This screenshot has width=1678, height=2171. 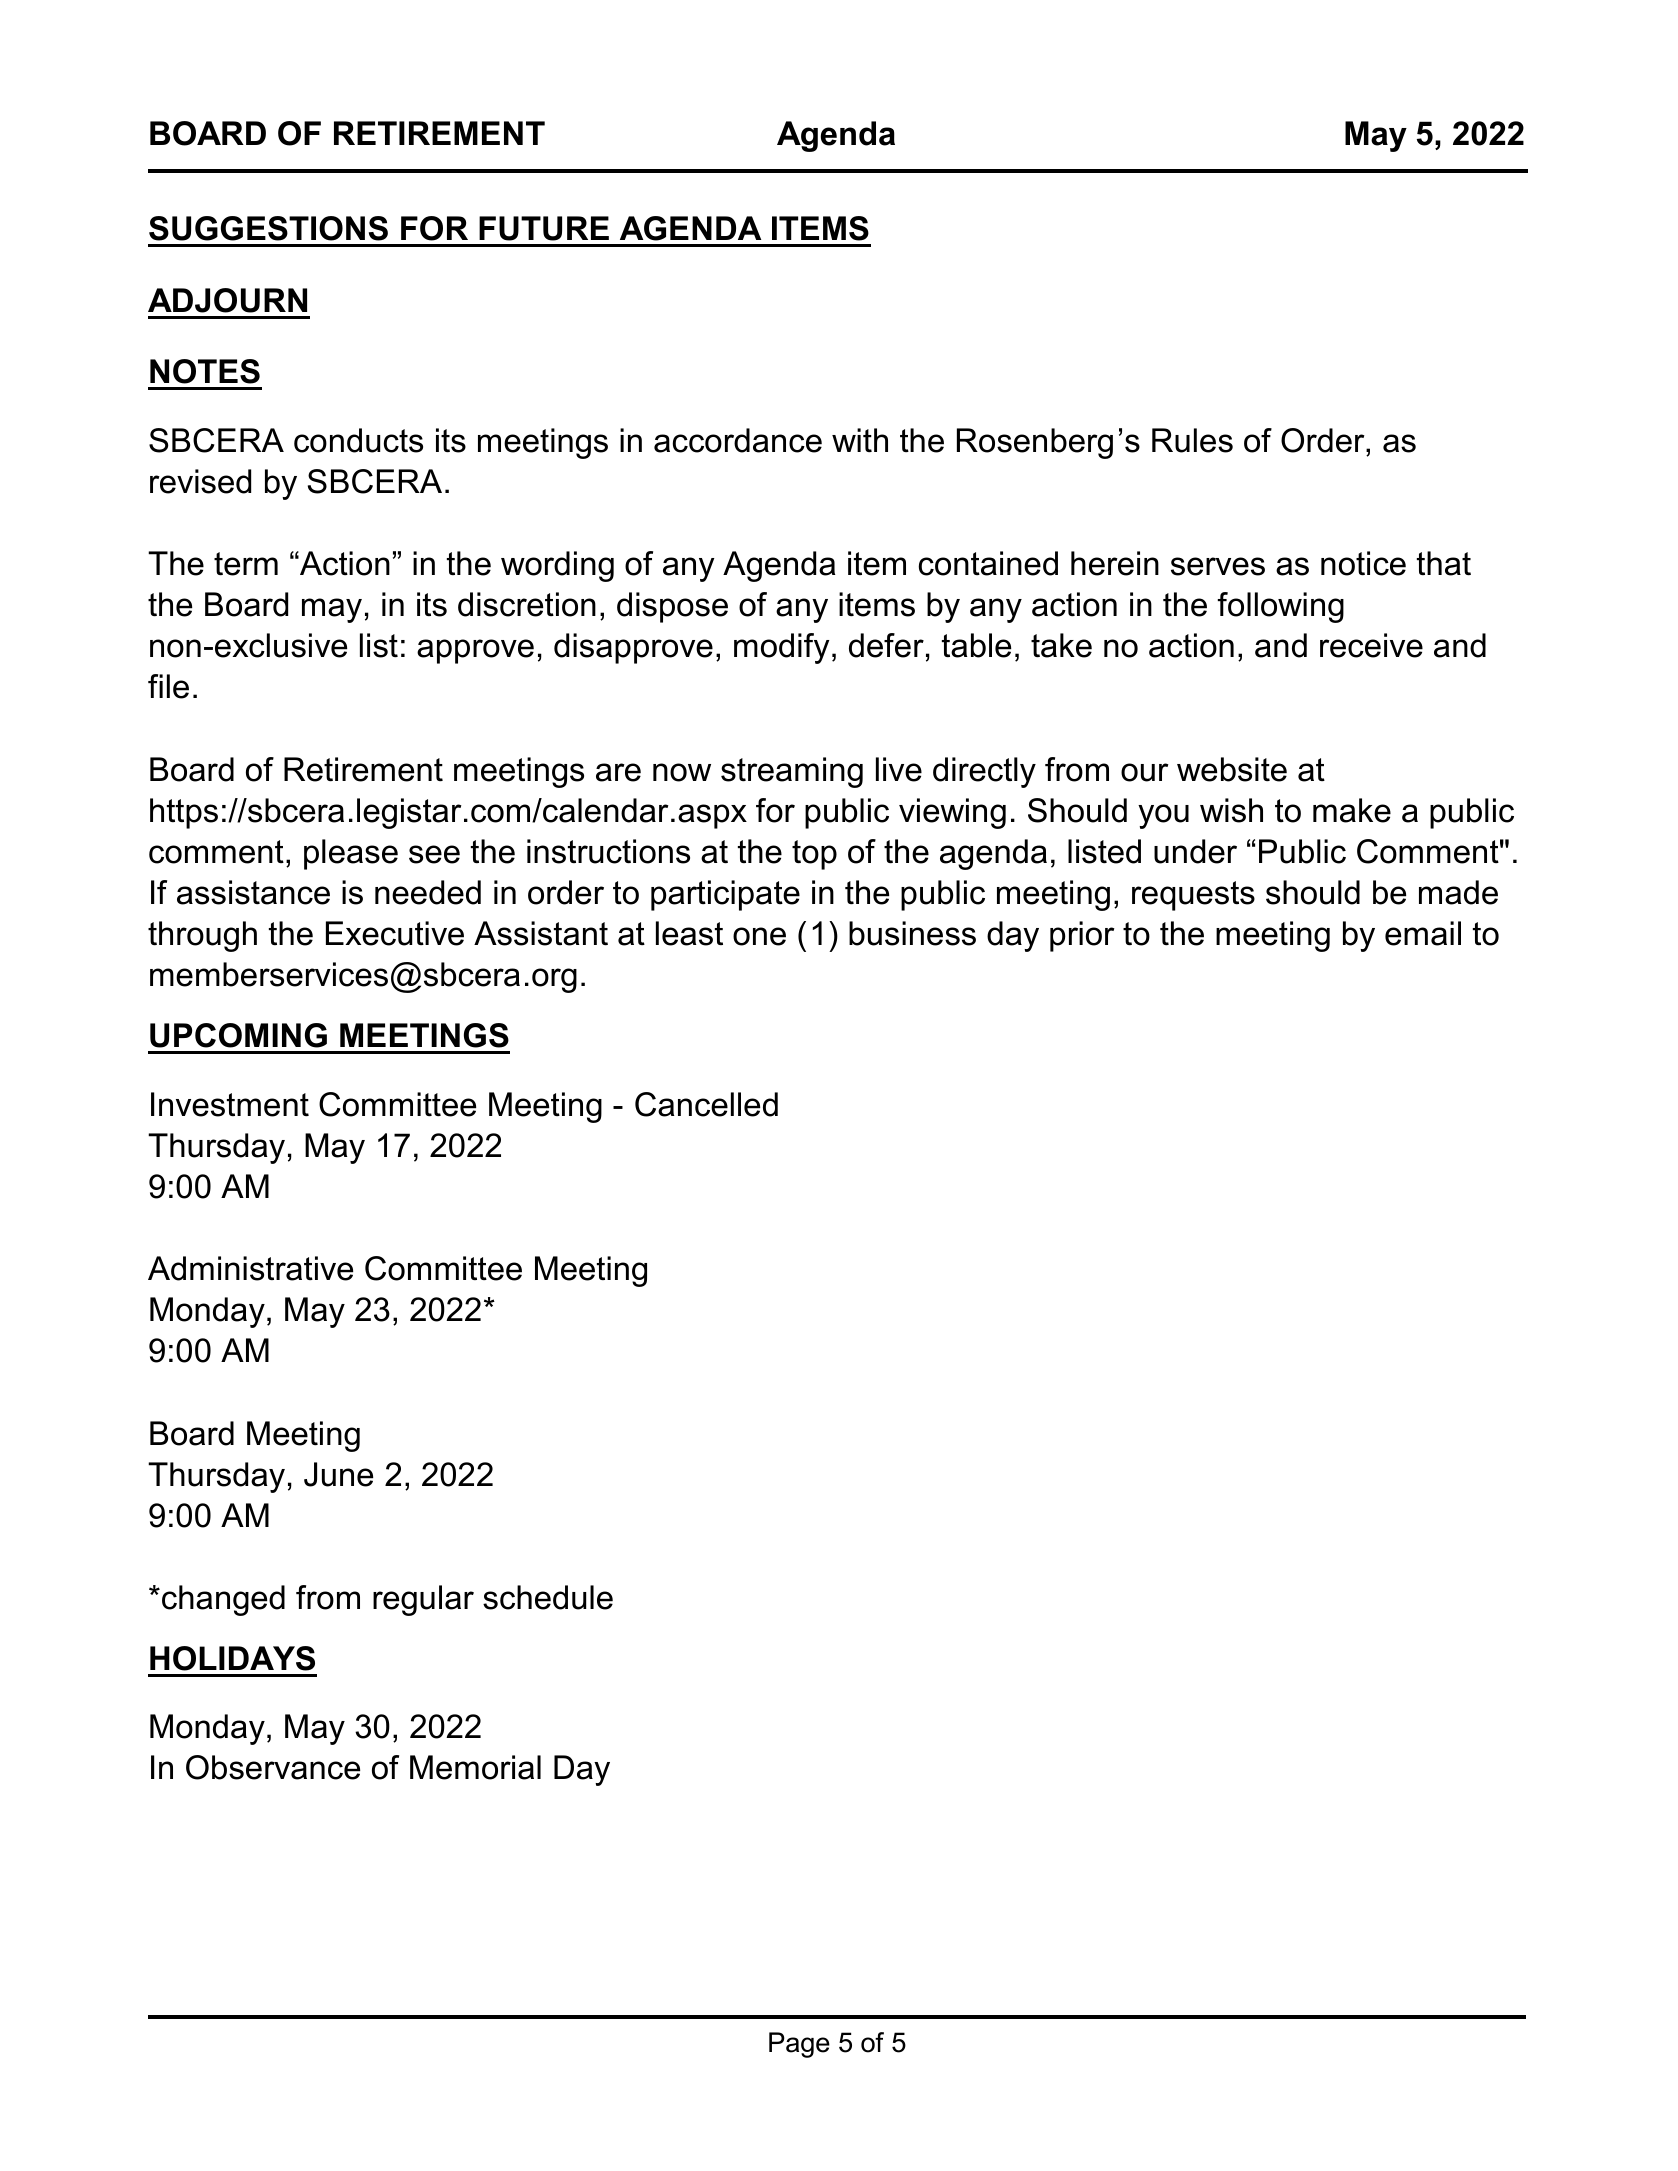 I want to click on email, so click(x=1423, y=933).
